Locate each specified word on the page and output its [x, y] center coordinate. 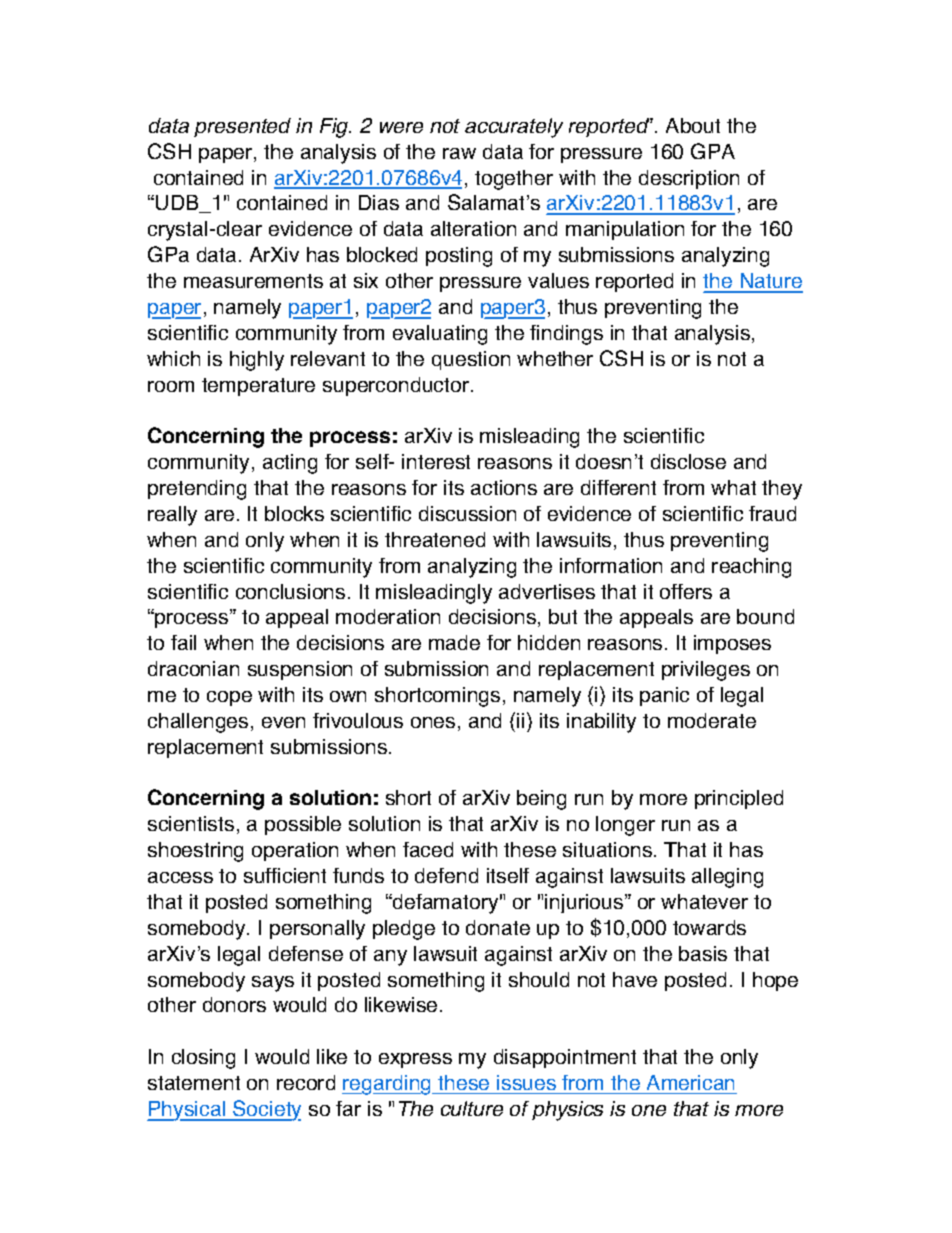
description [689, 179]
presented [242, 127]
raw [459, 153]
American [690, 1082]
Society [266, 1110]
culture [472, 1108]
